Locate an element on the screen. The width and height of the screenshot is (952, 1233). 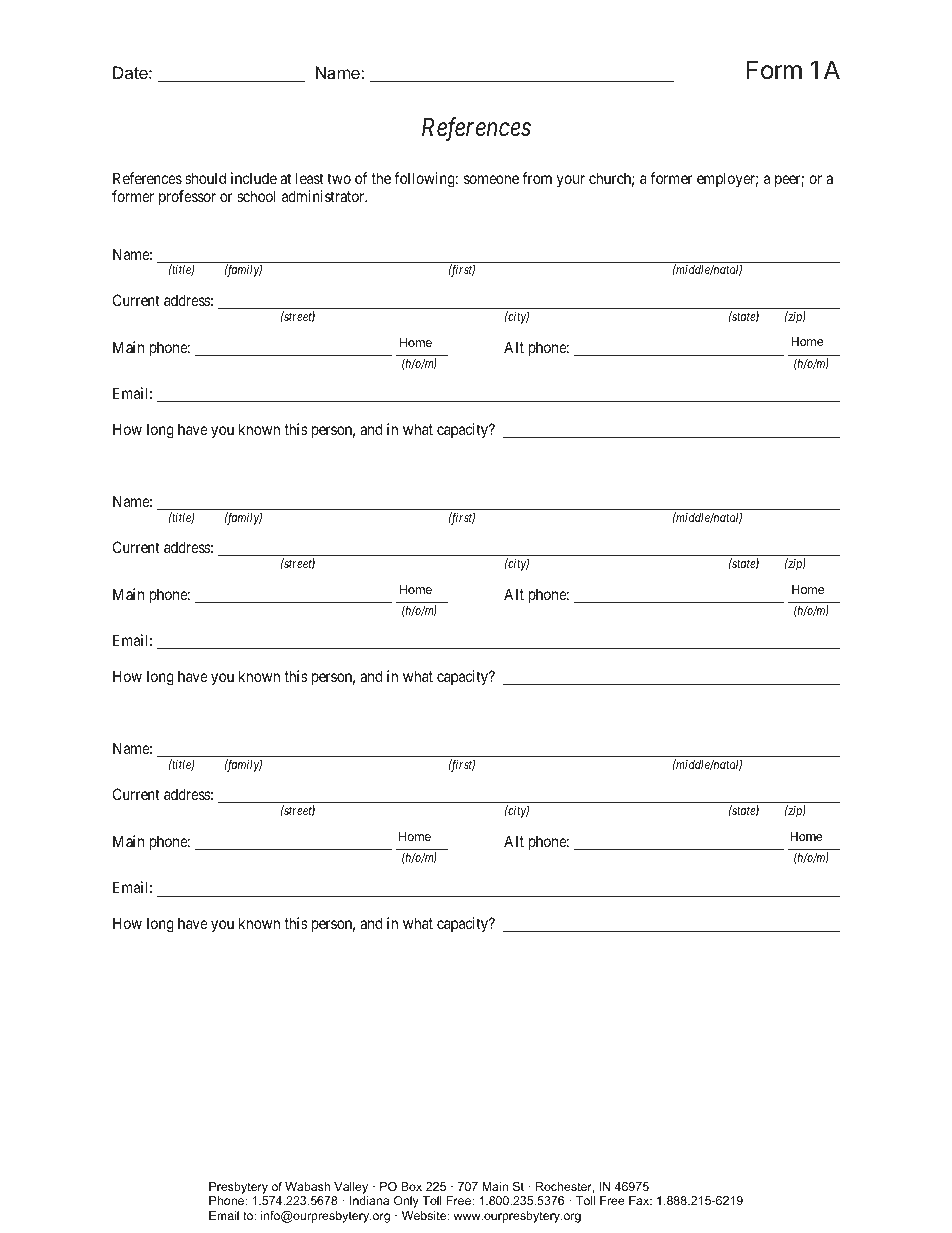
Valley is located at coordinates (351, 1188).
